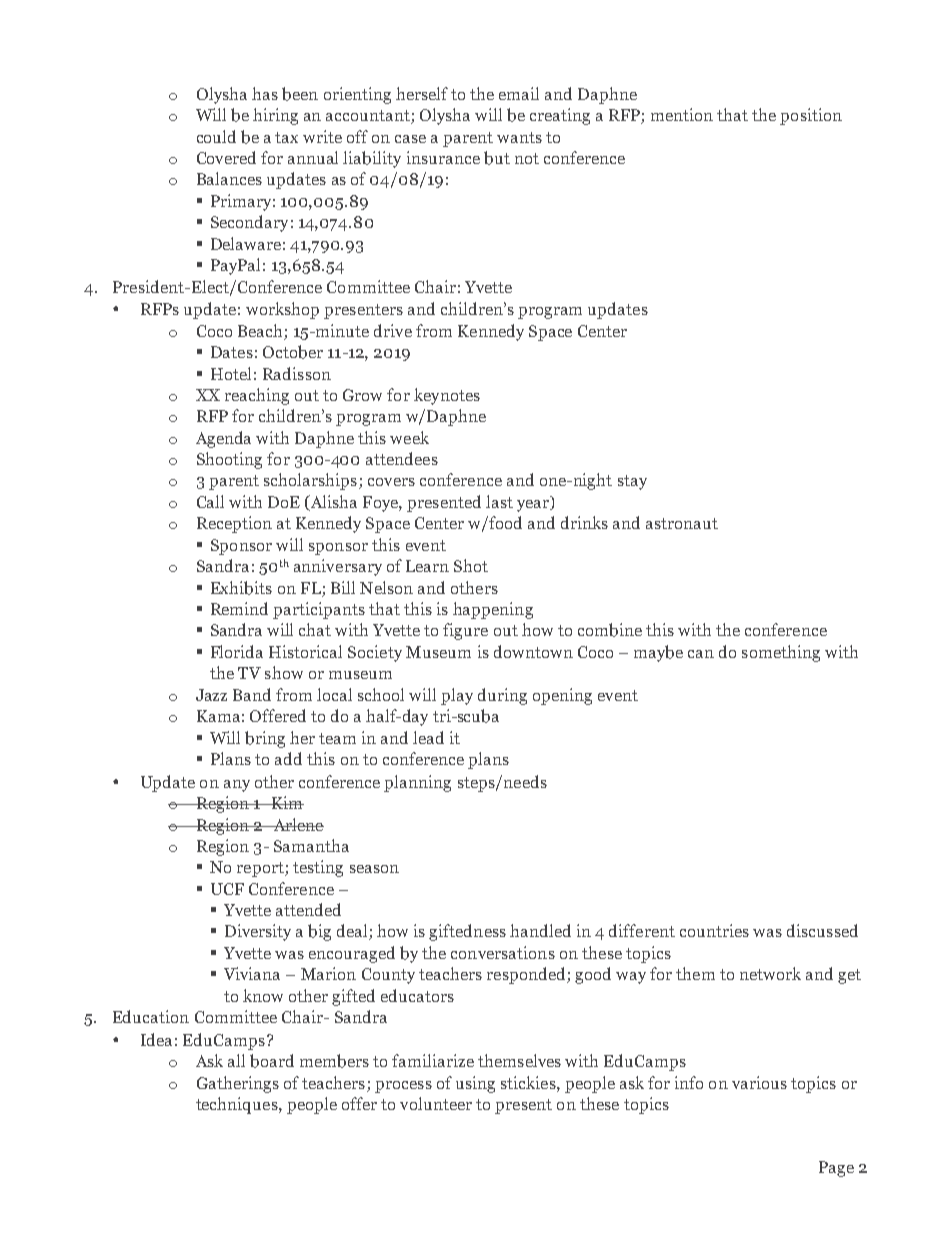 Image resolution: width=952 pixels, height=1233 pixels. Describe the element at coordinates (237, 651) in the page. I see `Florida` at that location.
